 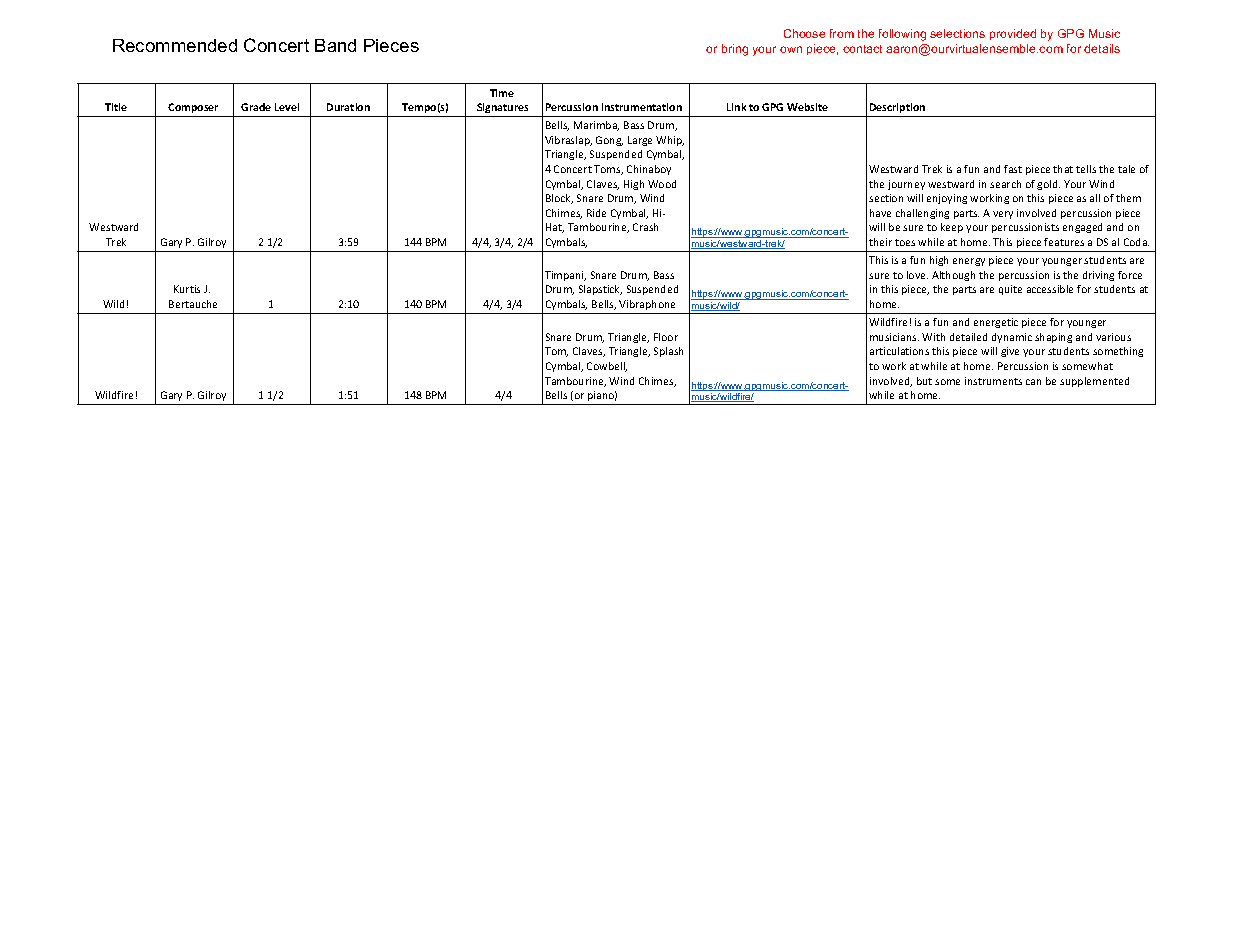 What do you see at coordinates (666, 337) in the screenshot?
I see `Floor` at bounding box center [666, 337].
